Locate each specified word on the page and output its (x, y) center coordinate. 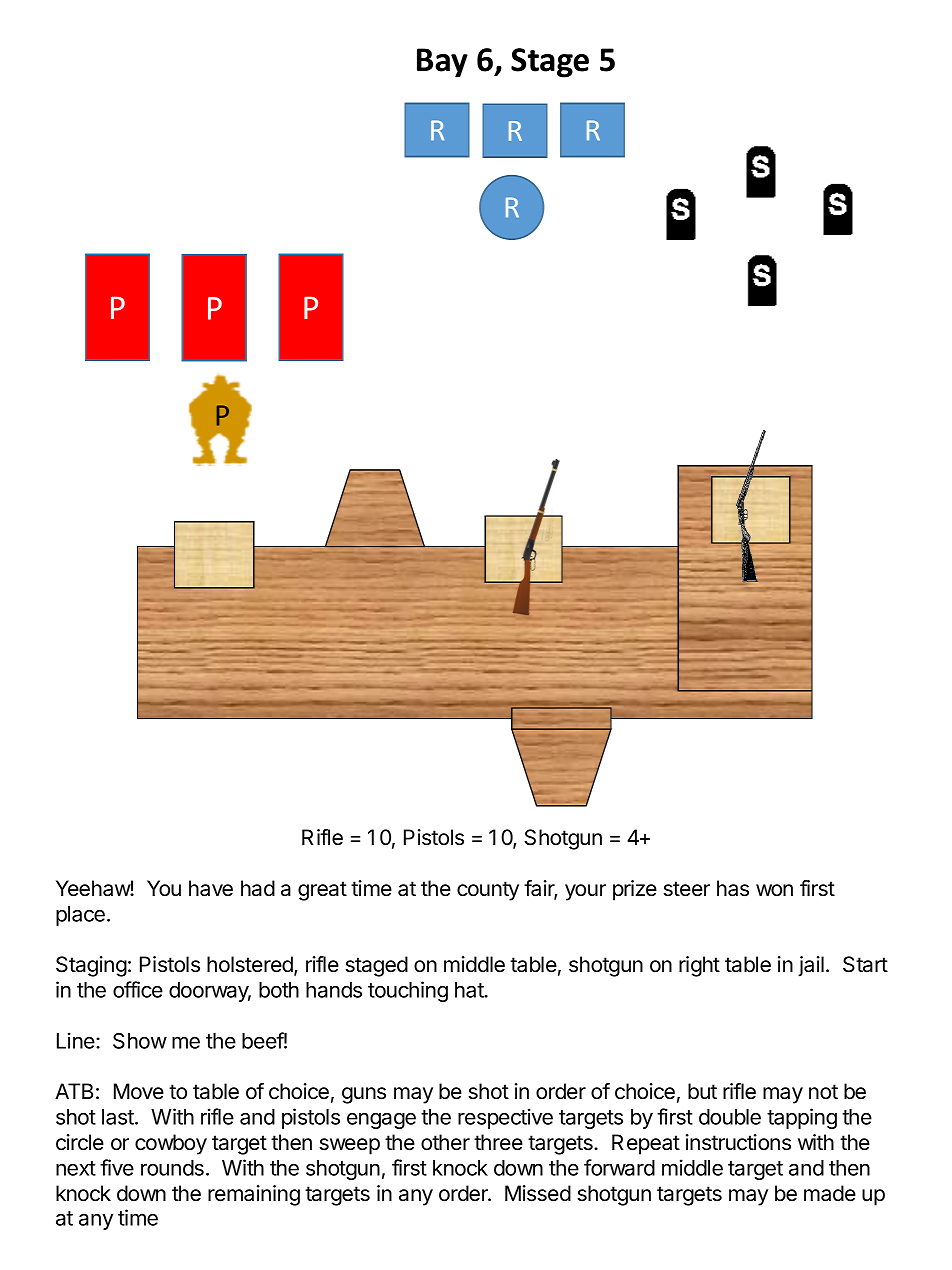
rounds (172, 1168)
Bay (442, 63)
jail (811, 966)
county (488, 891)
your (585, 892)
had (258, 888)
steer (686, 889)
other (445, 1142)
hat (470, 990)
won (774, 890)
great (322, 891)
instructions (738, 1142)
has (733, 888)
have (211, 888)
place (80, 916)
